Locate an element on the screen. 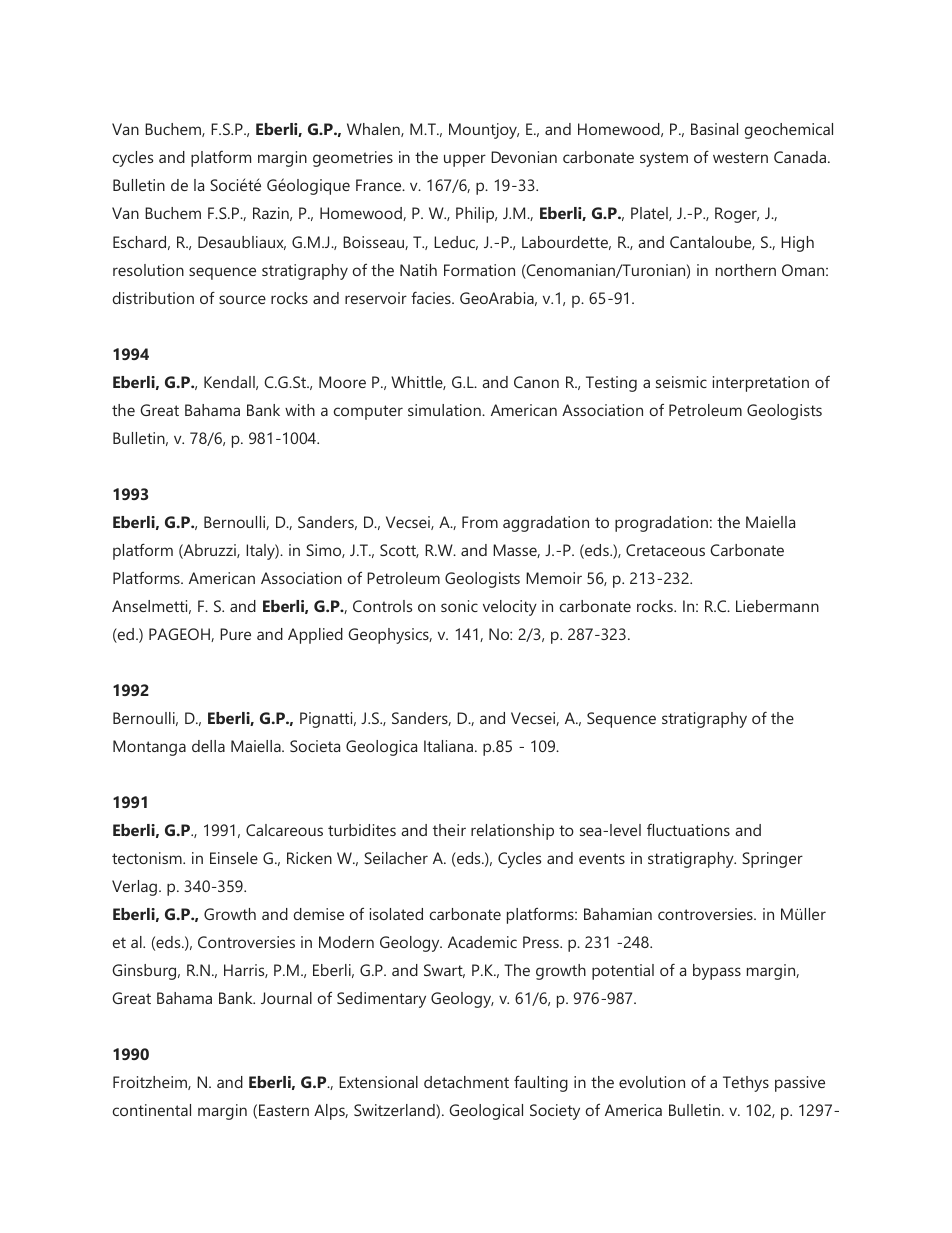 The height and width of the screenshot is (1233, 952). with is located at coordinates (300, 410).
